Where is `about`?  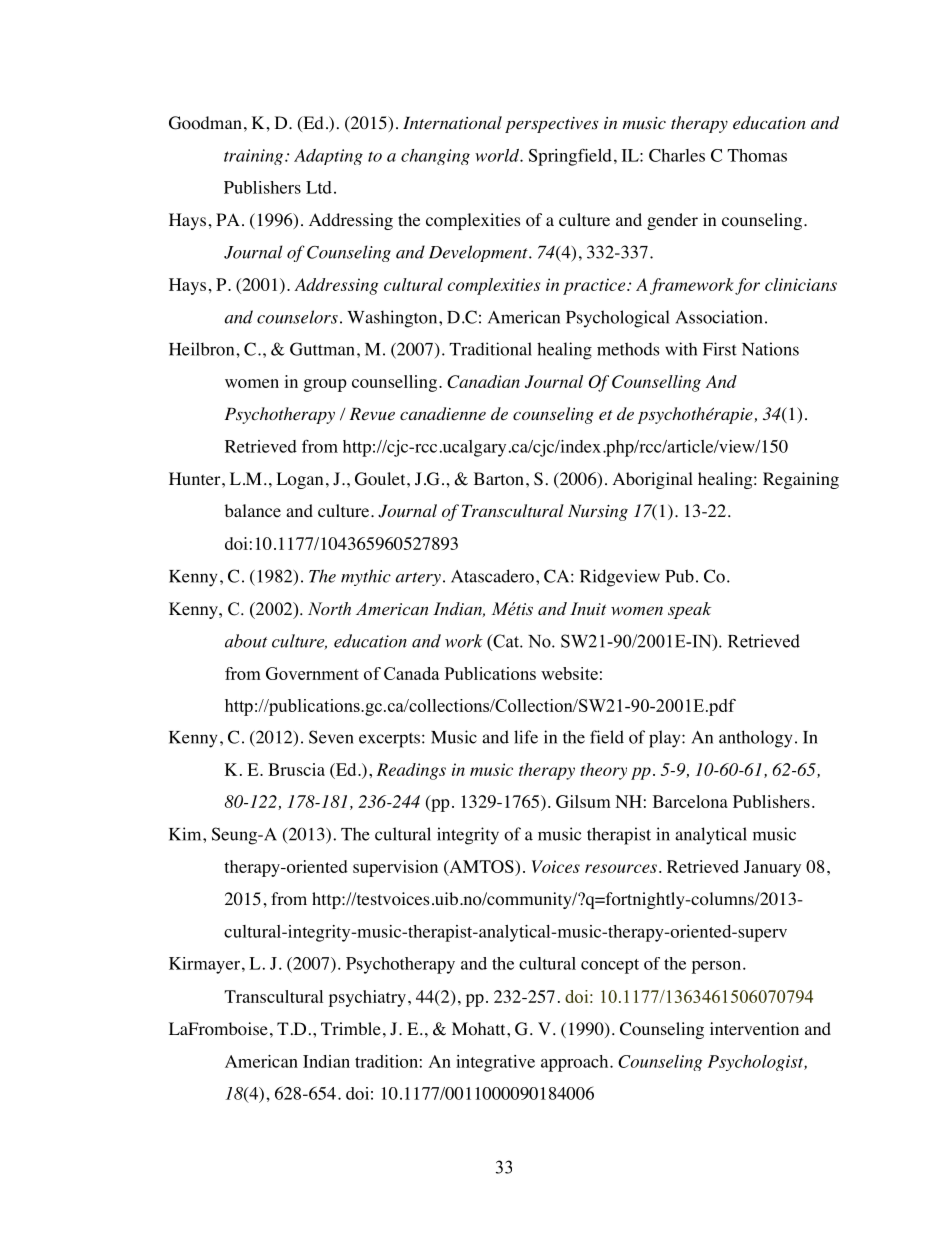
about is located at coordinates (246, 641).
